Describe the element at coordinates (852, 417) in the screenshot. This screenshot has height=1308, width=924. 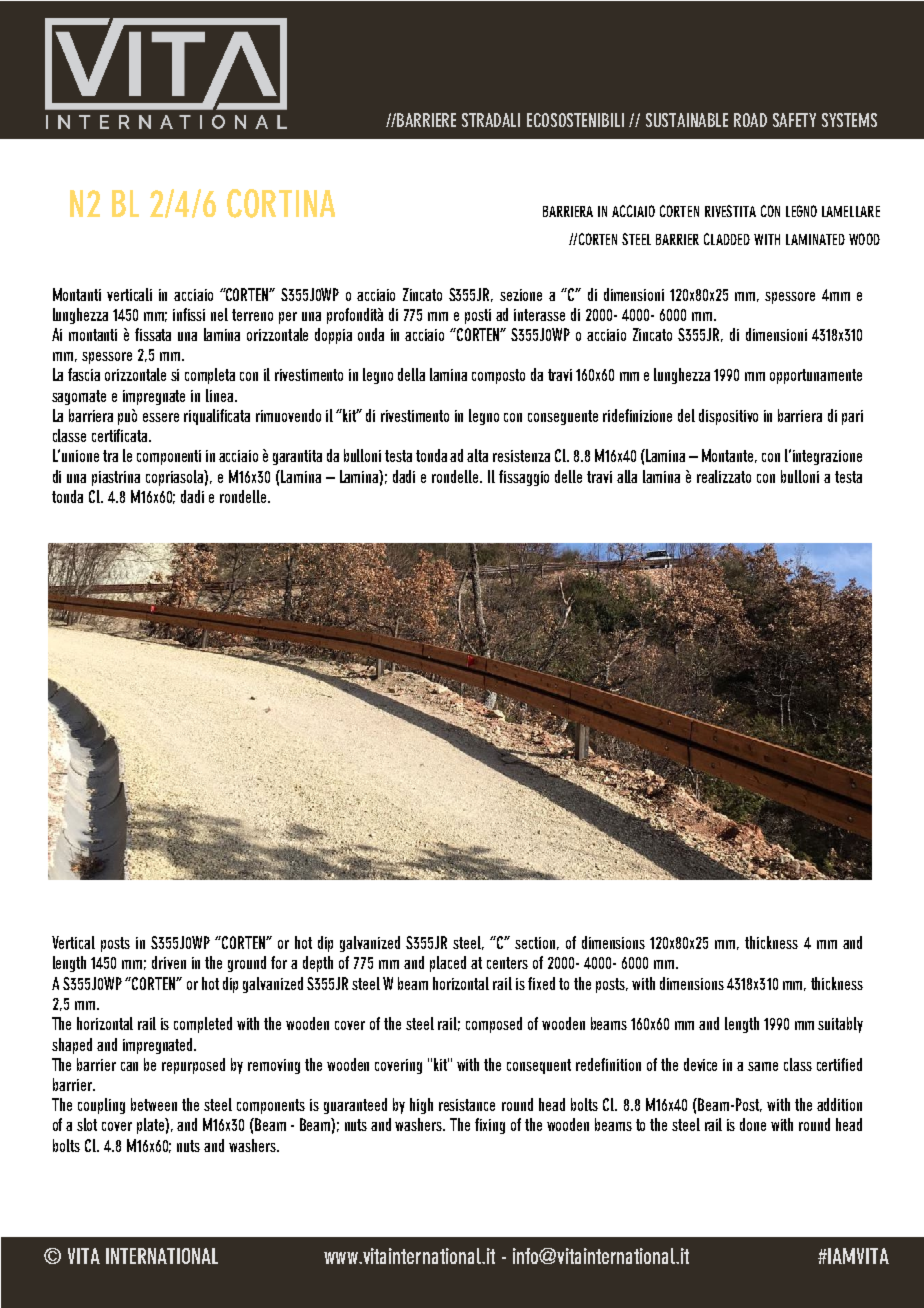
I see `pari` at that location.
